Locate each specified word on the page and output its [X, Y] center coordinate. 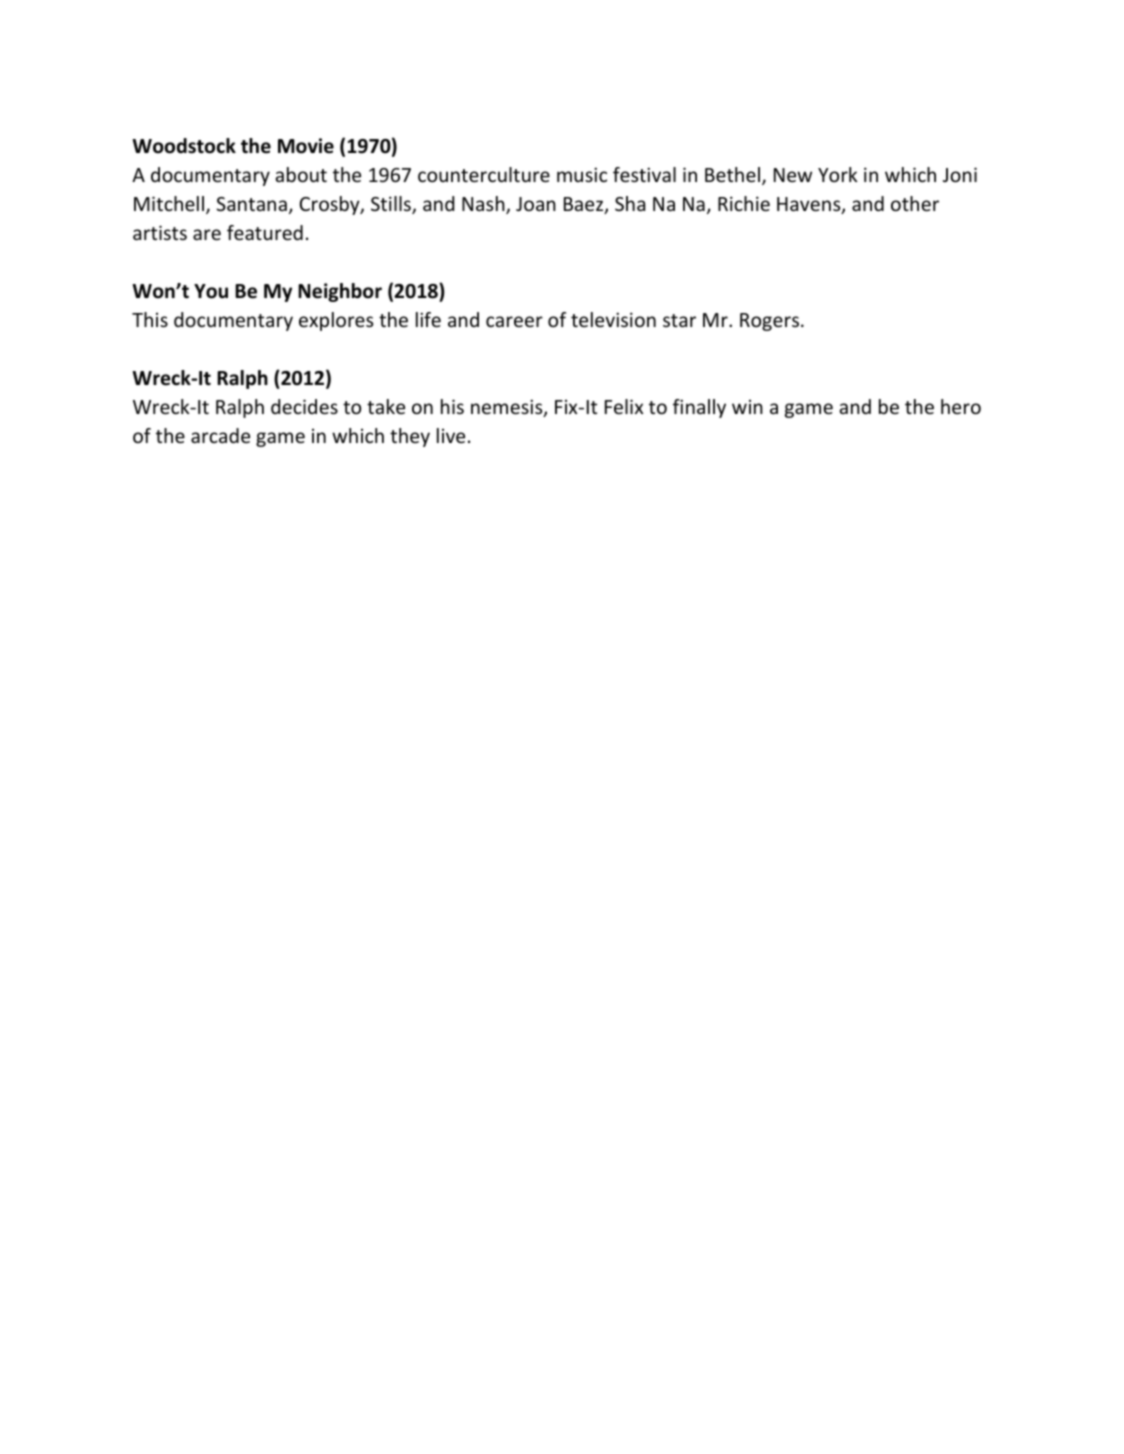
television [613, 319]
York [838, 174]
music [582, 174]
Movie [306, 146]
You [211, 291]
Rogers [769, 322]
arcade [220, 435]
